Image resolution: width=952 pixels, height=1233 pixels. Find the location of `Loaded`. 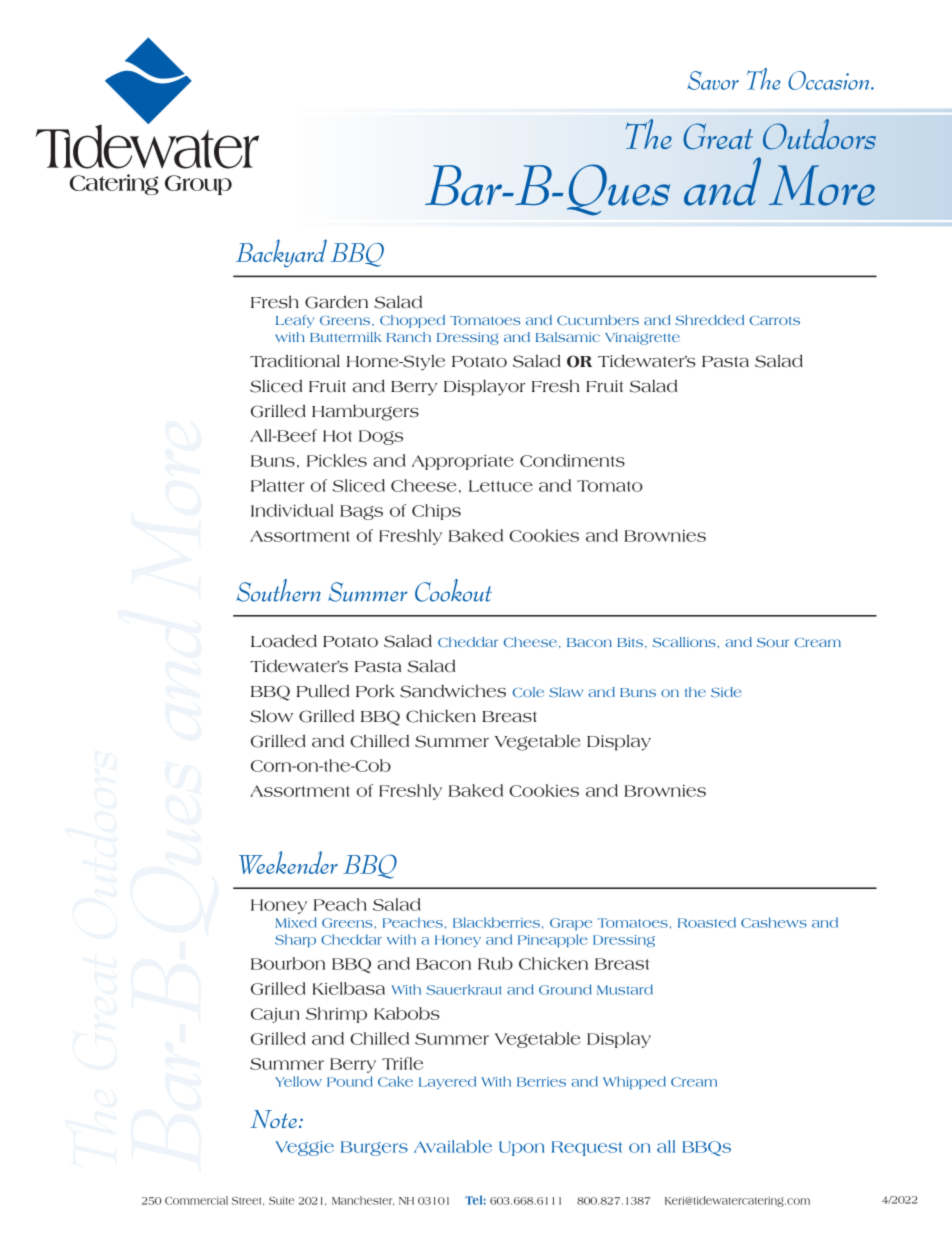

Loaded is located at coordinates (284, 641).
